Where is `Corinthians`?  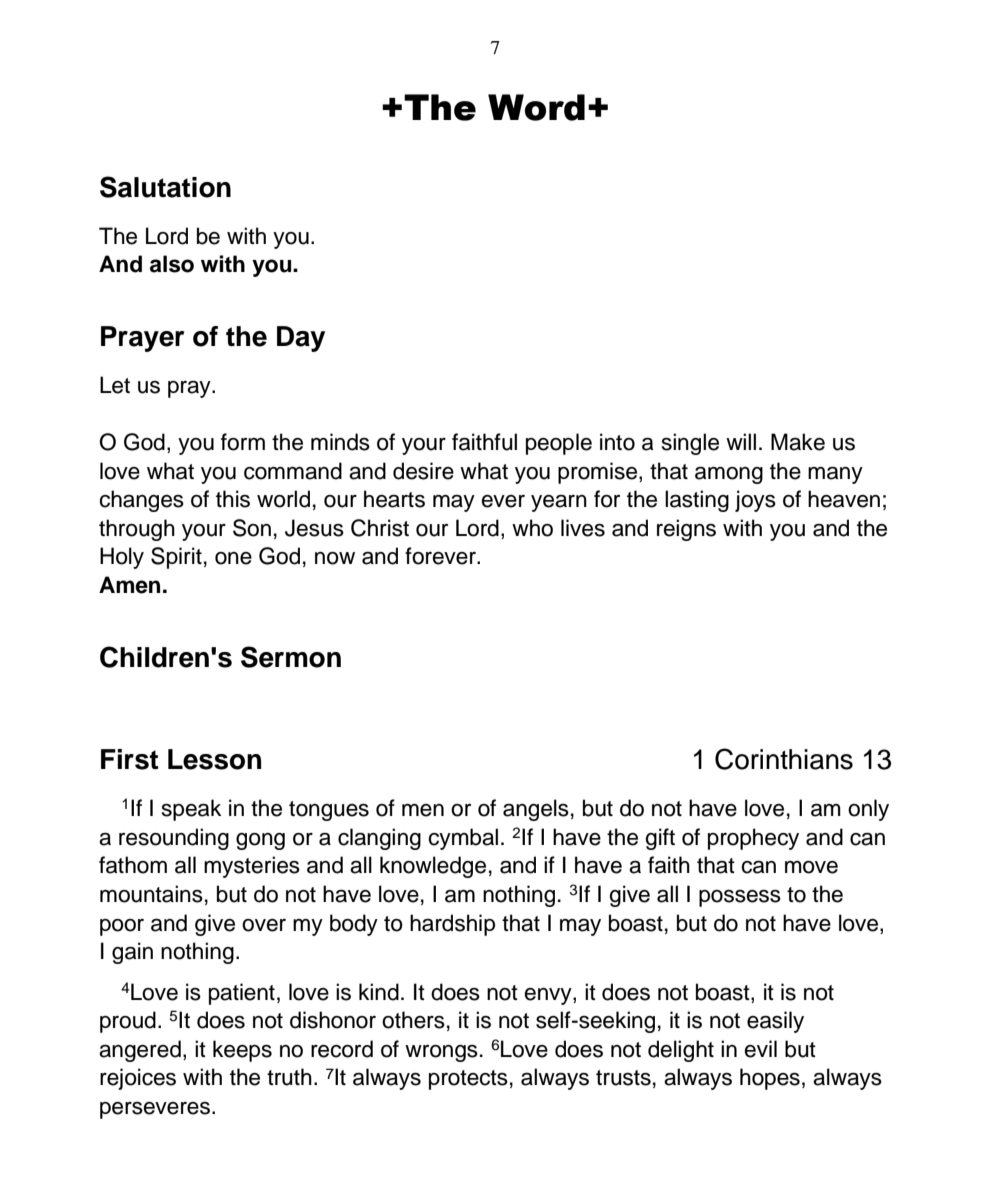
Corinthians is located at coordinates (784, 759).
